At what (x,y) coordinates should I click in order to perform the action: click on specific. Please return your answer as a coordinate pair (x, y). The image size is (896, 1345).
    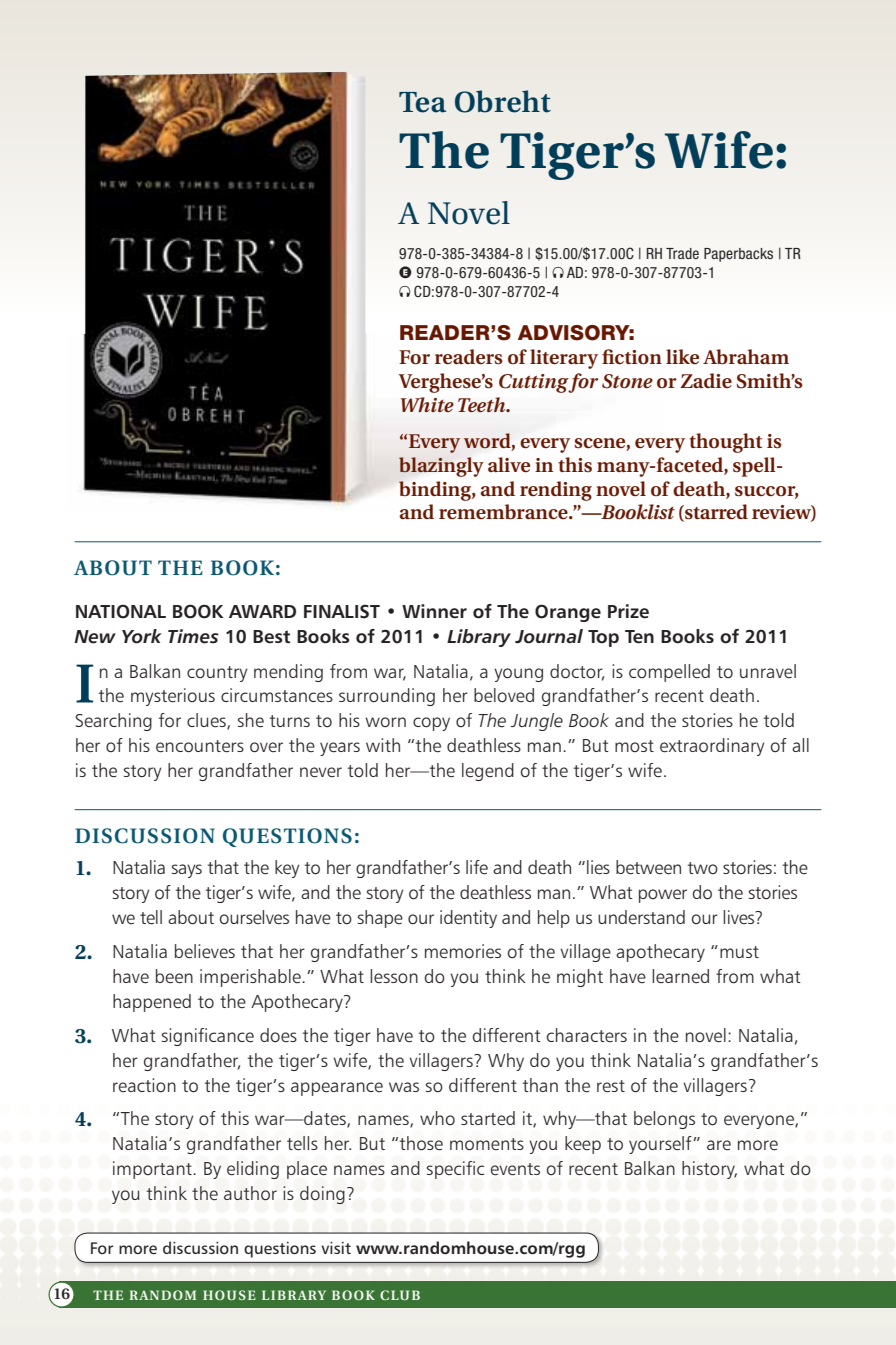
    Looking at the image, I should click on (455, 1170).
